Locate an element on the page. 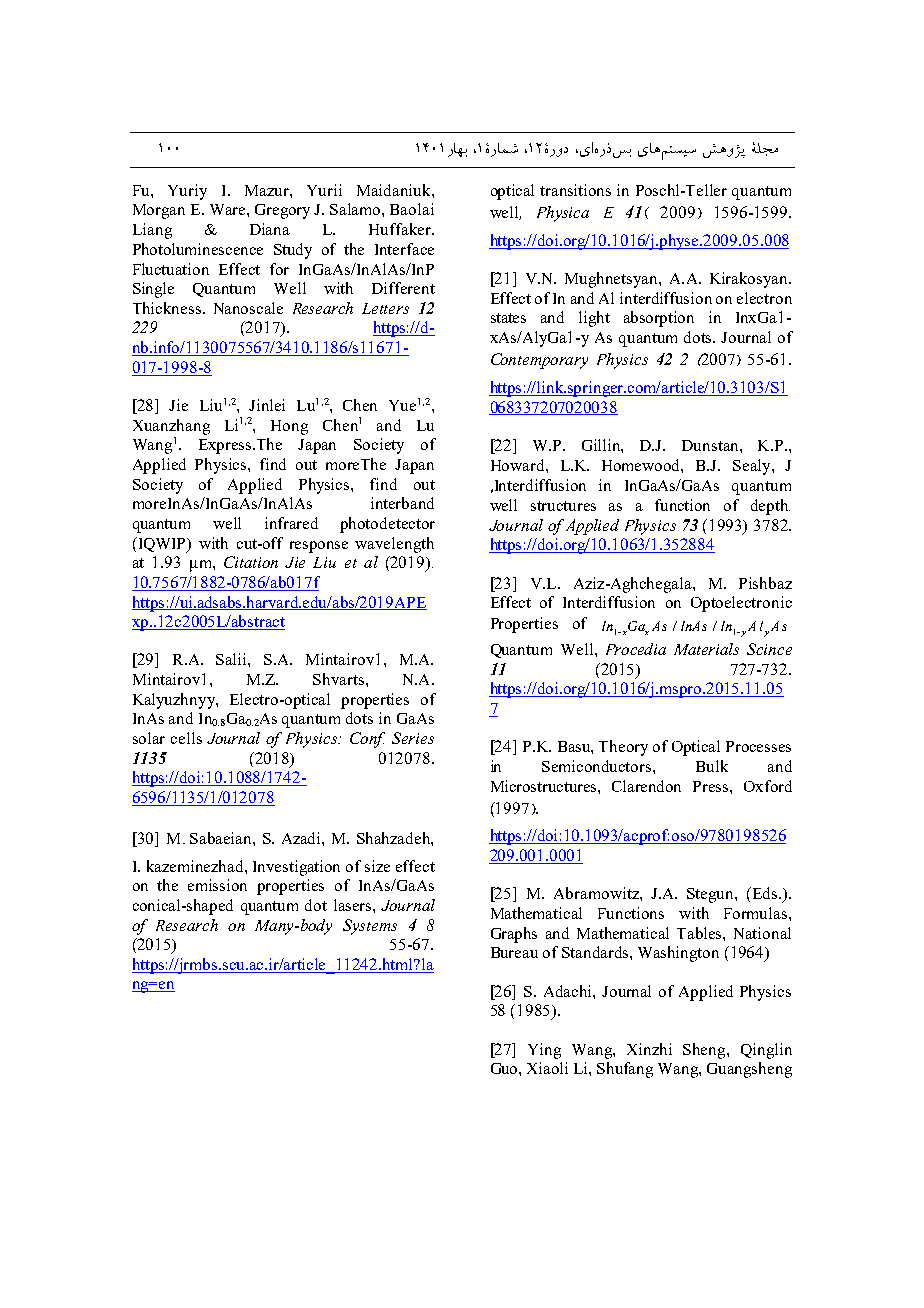 Image resolution: width=924 pixels, height=1308 pixels. emission is located at coordinates (217, 885).
